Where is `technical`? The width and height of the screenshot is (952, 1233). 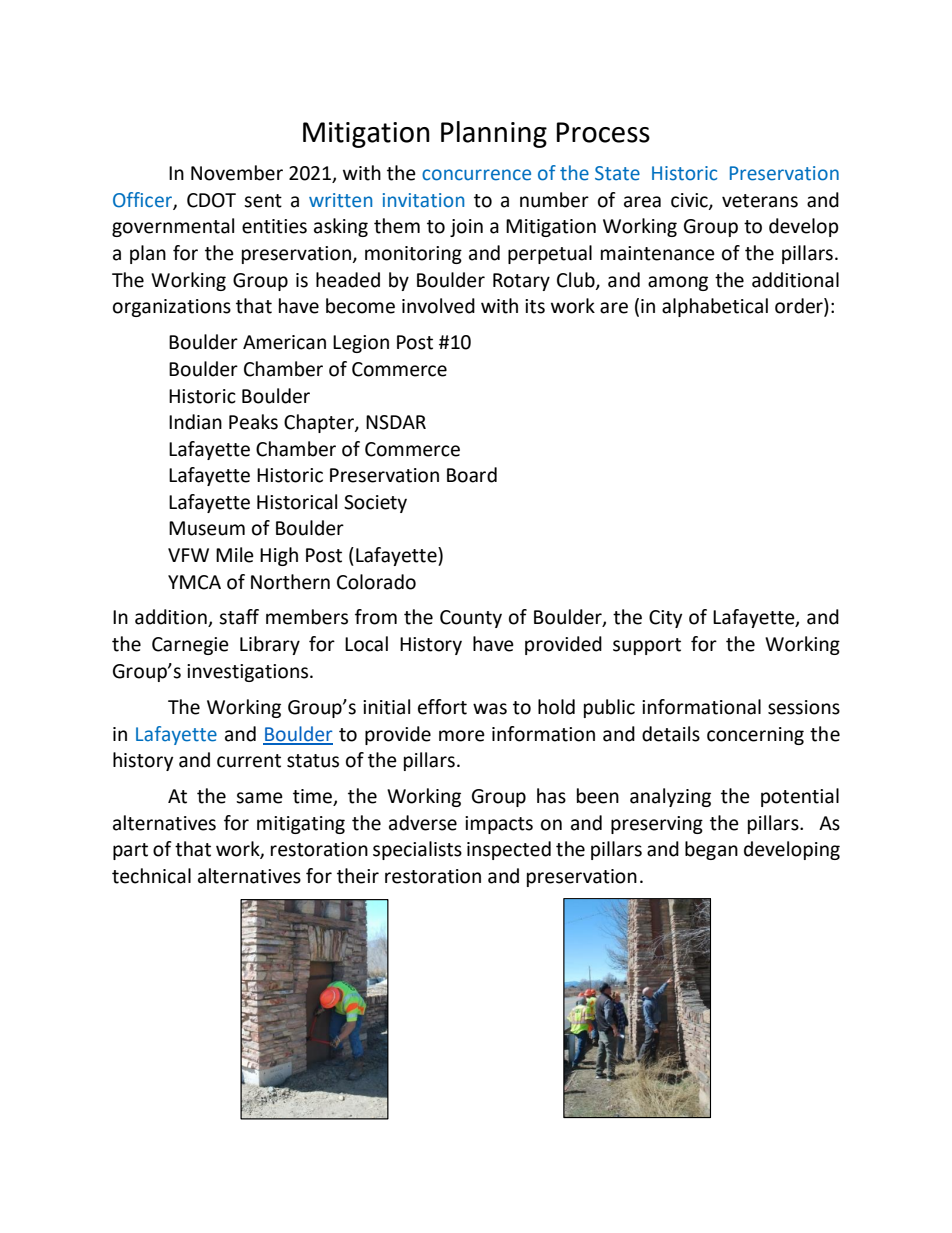 technical is located at coordinates (151, 876).
